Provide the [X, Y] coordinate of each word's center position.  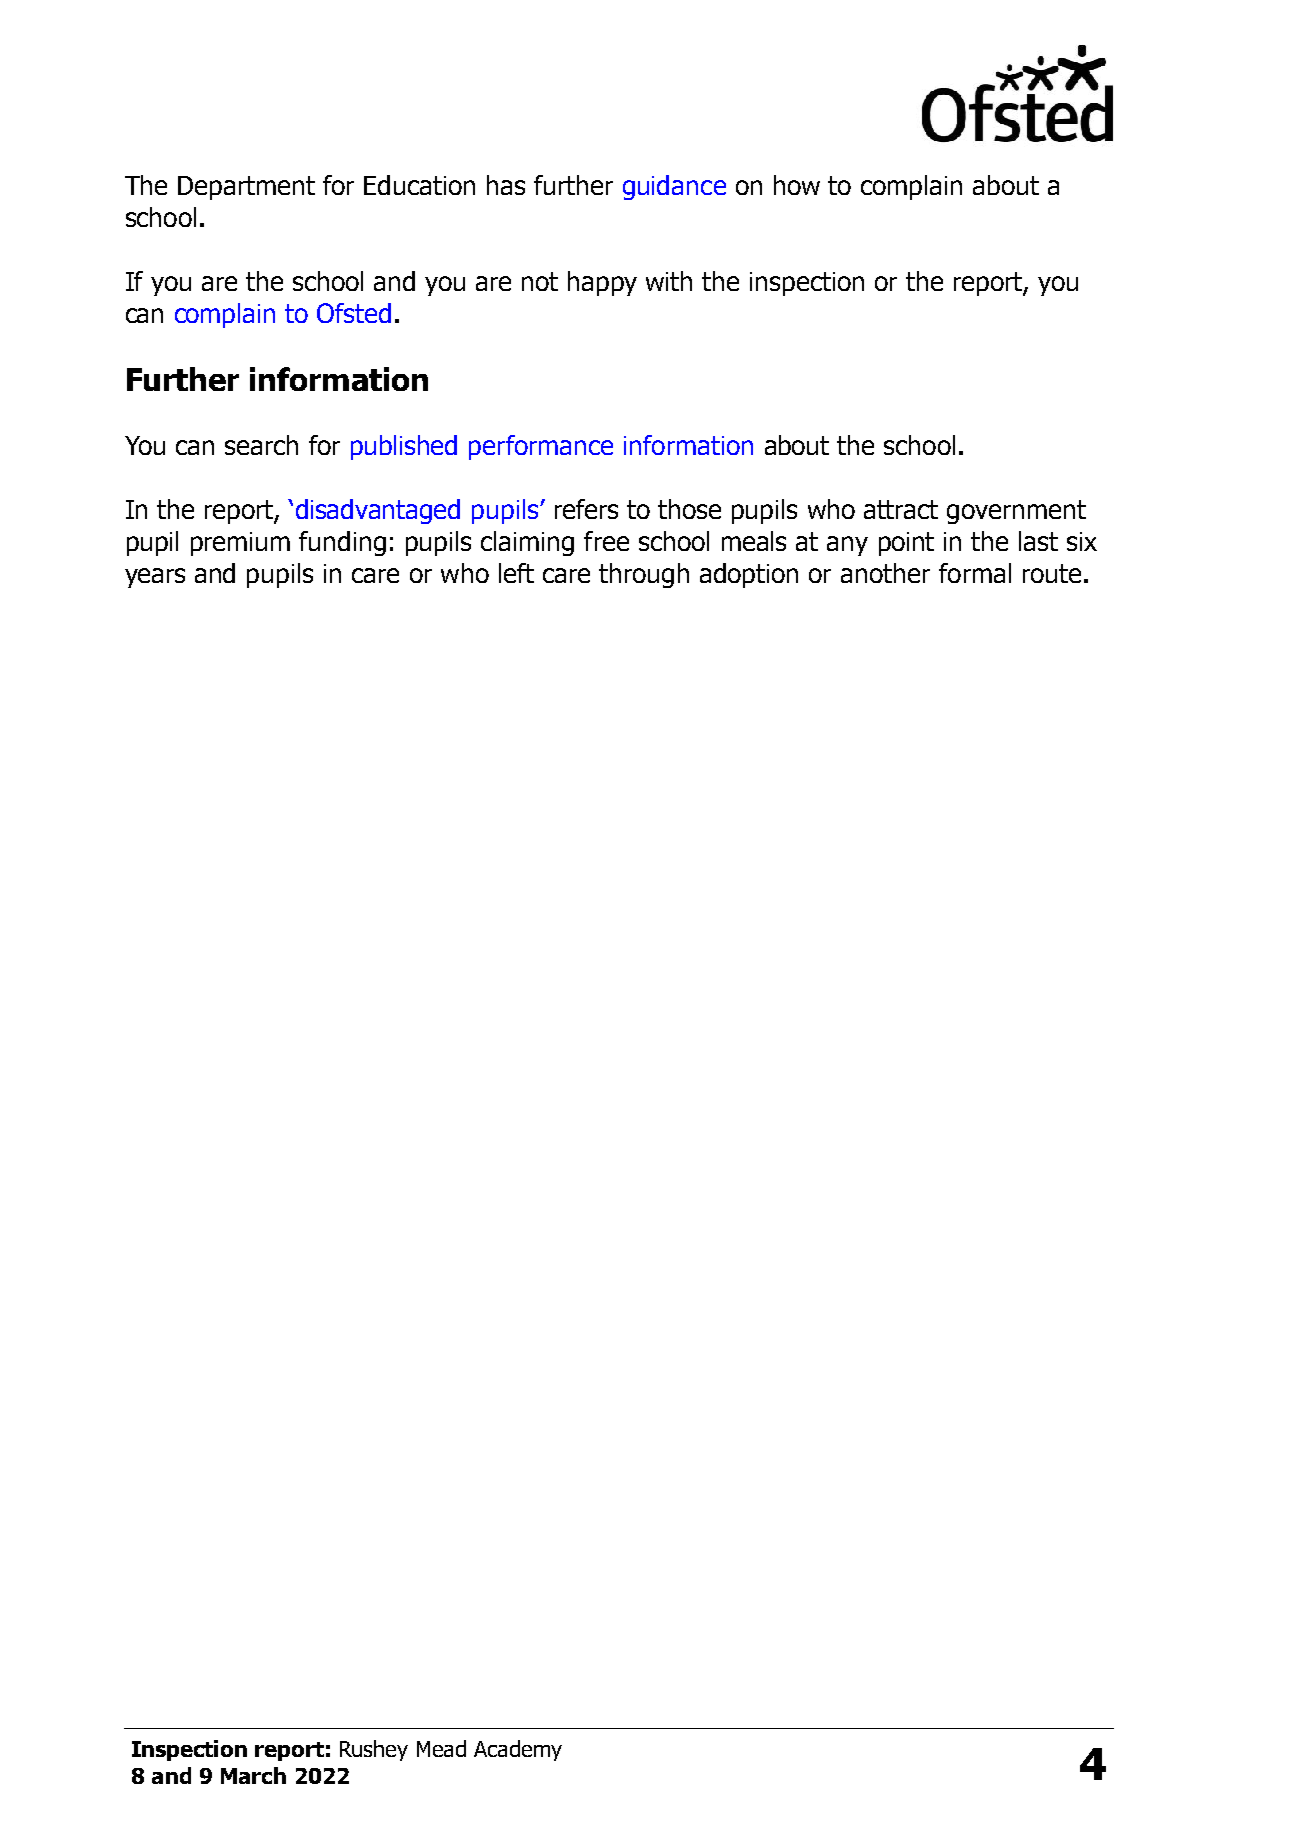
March [253, 1775]
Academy [518, 1750]
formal [975, 573]
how [797, 185]
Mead [441, 1748]
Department [246, 188]
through [644, 575]
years [155, 578]
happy [602, 283]
